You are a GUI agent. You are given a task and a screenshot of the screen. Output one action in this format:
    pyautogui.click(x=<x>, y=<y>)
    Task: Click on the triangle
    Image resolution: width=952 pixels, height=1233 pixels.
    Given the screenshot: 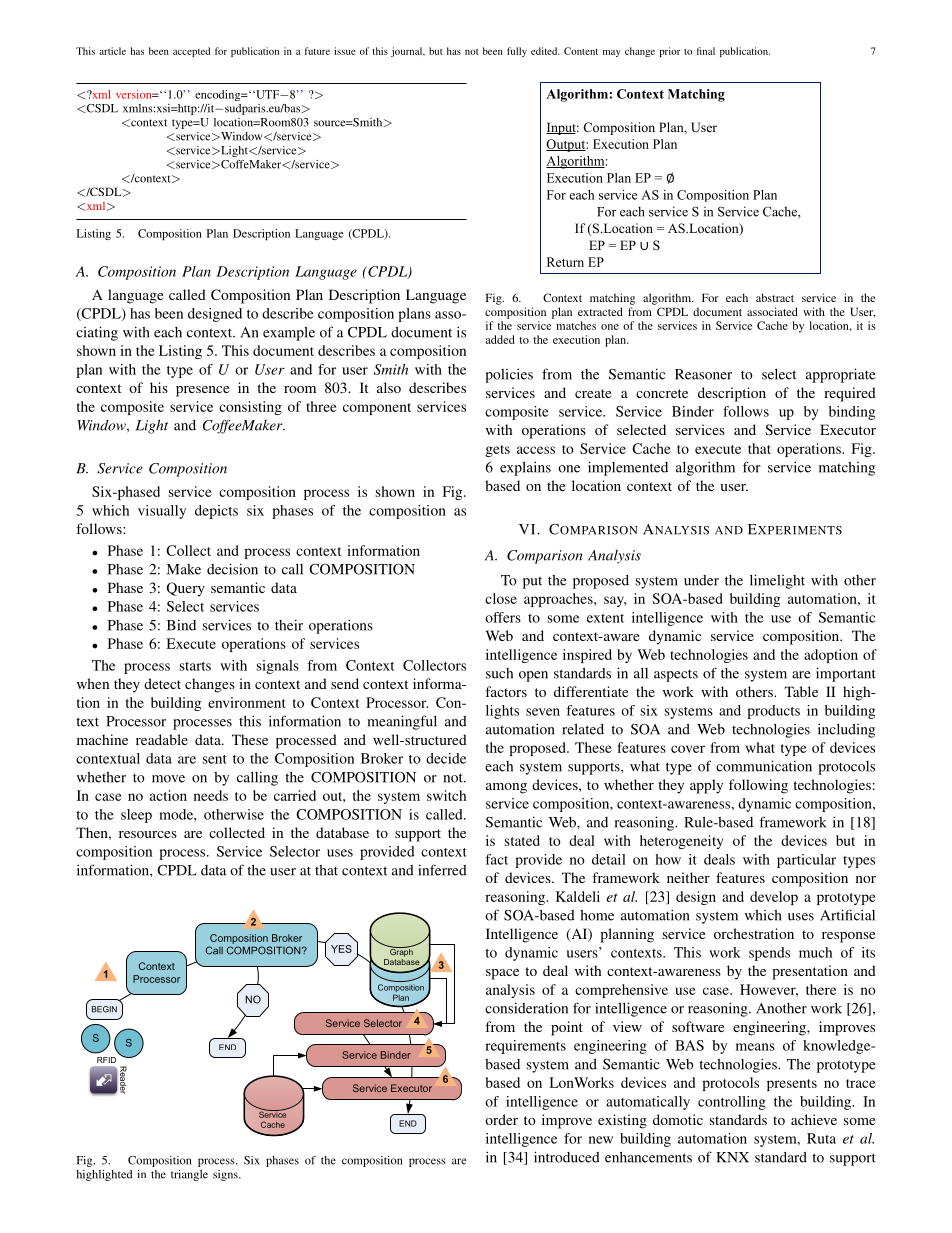 What is the action you would take?
    pyautogui.click(x=189, y=1175)
